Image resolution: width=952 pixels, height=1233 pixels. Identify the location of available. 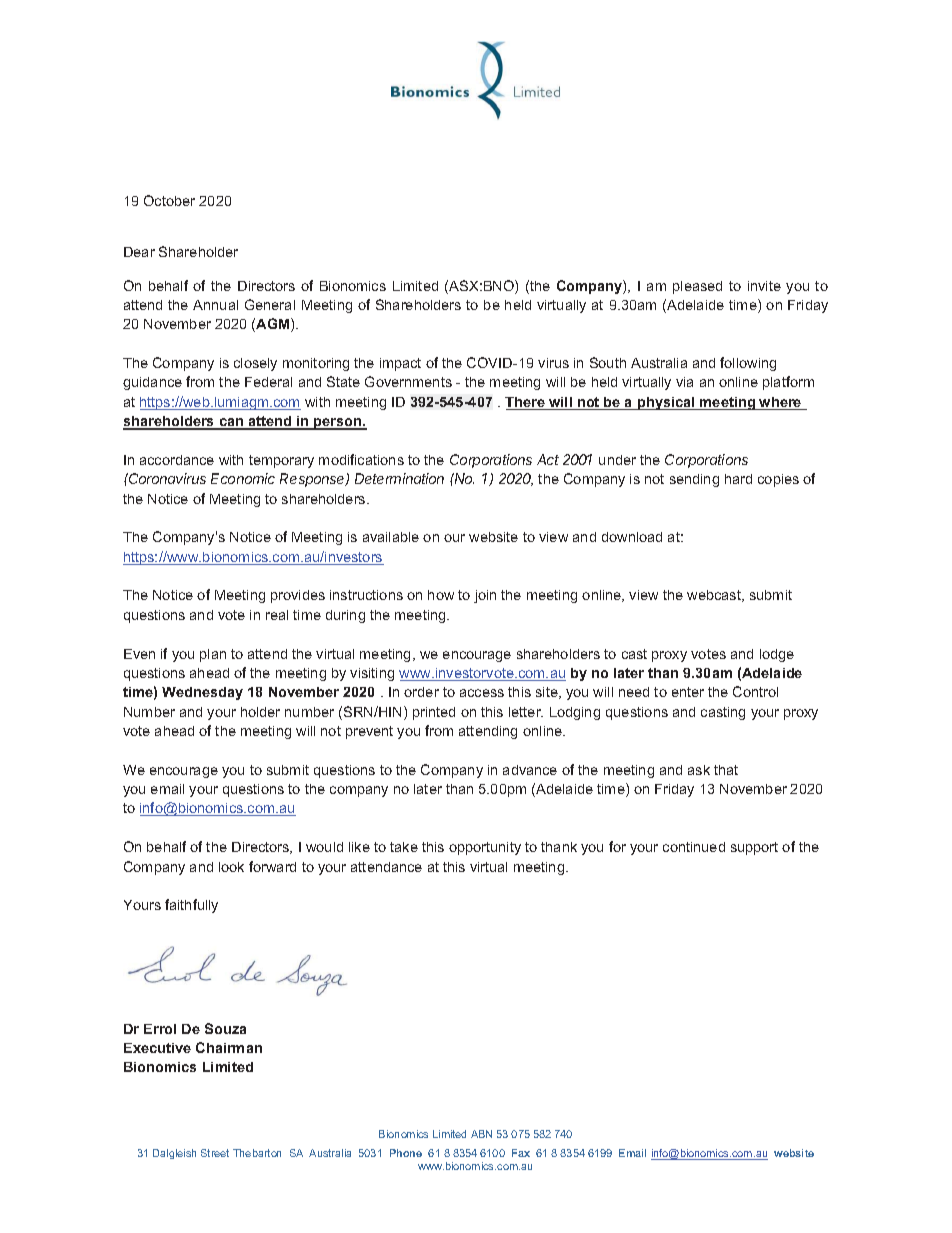
(391, 537).
